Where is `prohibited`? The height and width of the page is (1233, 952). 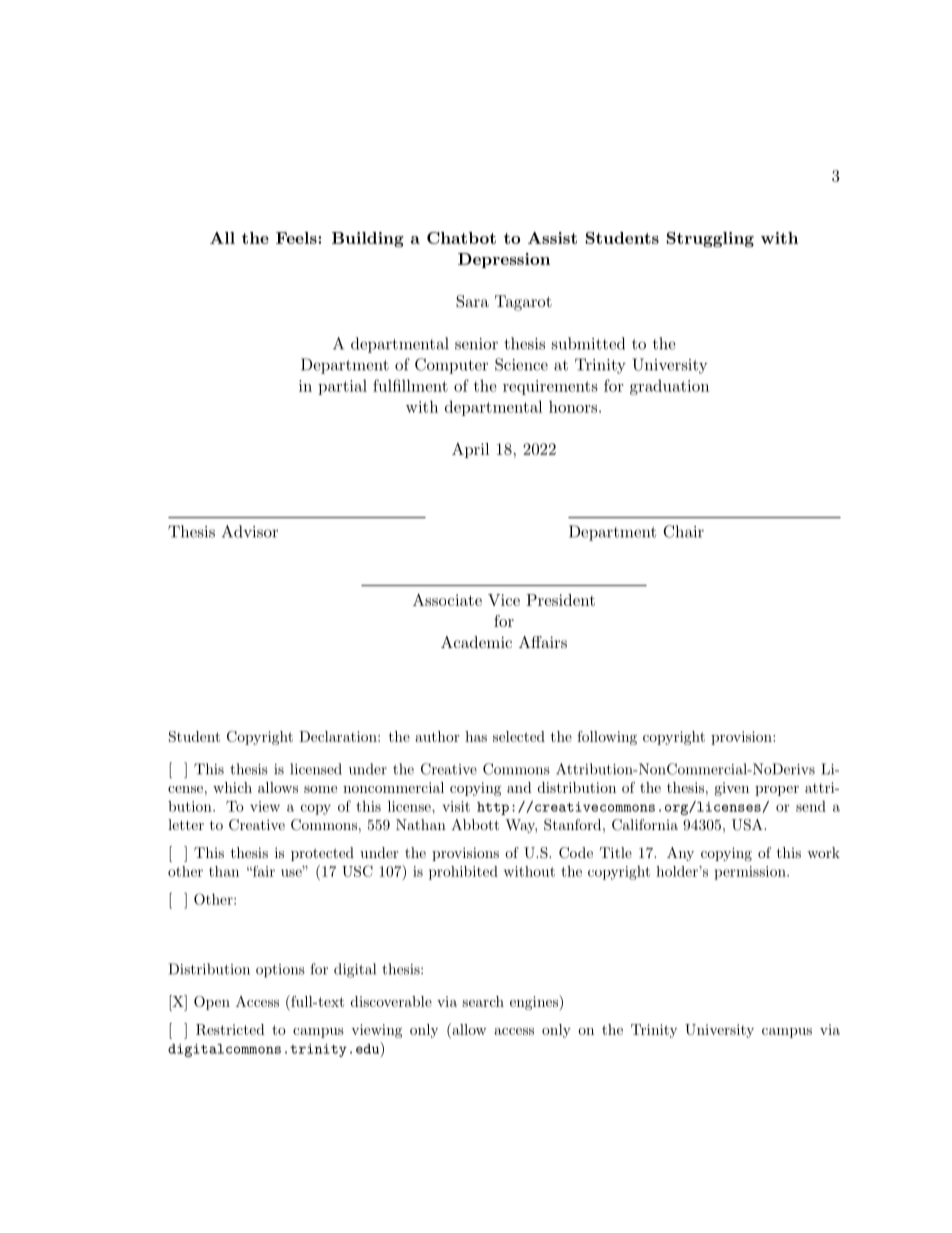
prohibited is located at coordinates (463, 873).
